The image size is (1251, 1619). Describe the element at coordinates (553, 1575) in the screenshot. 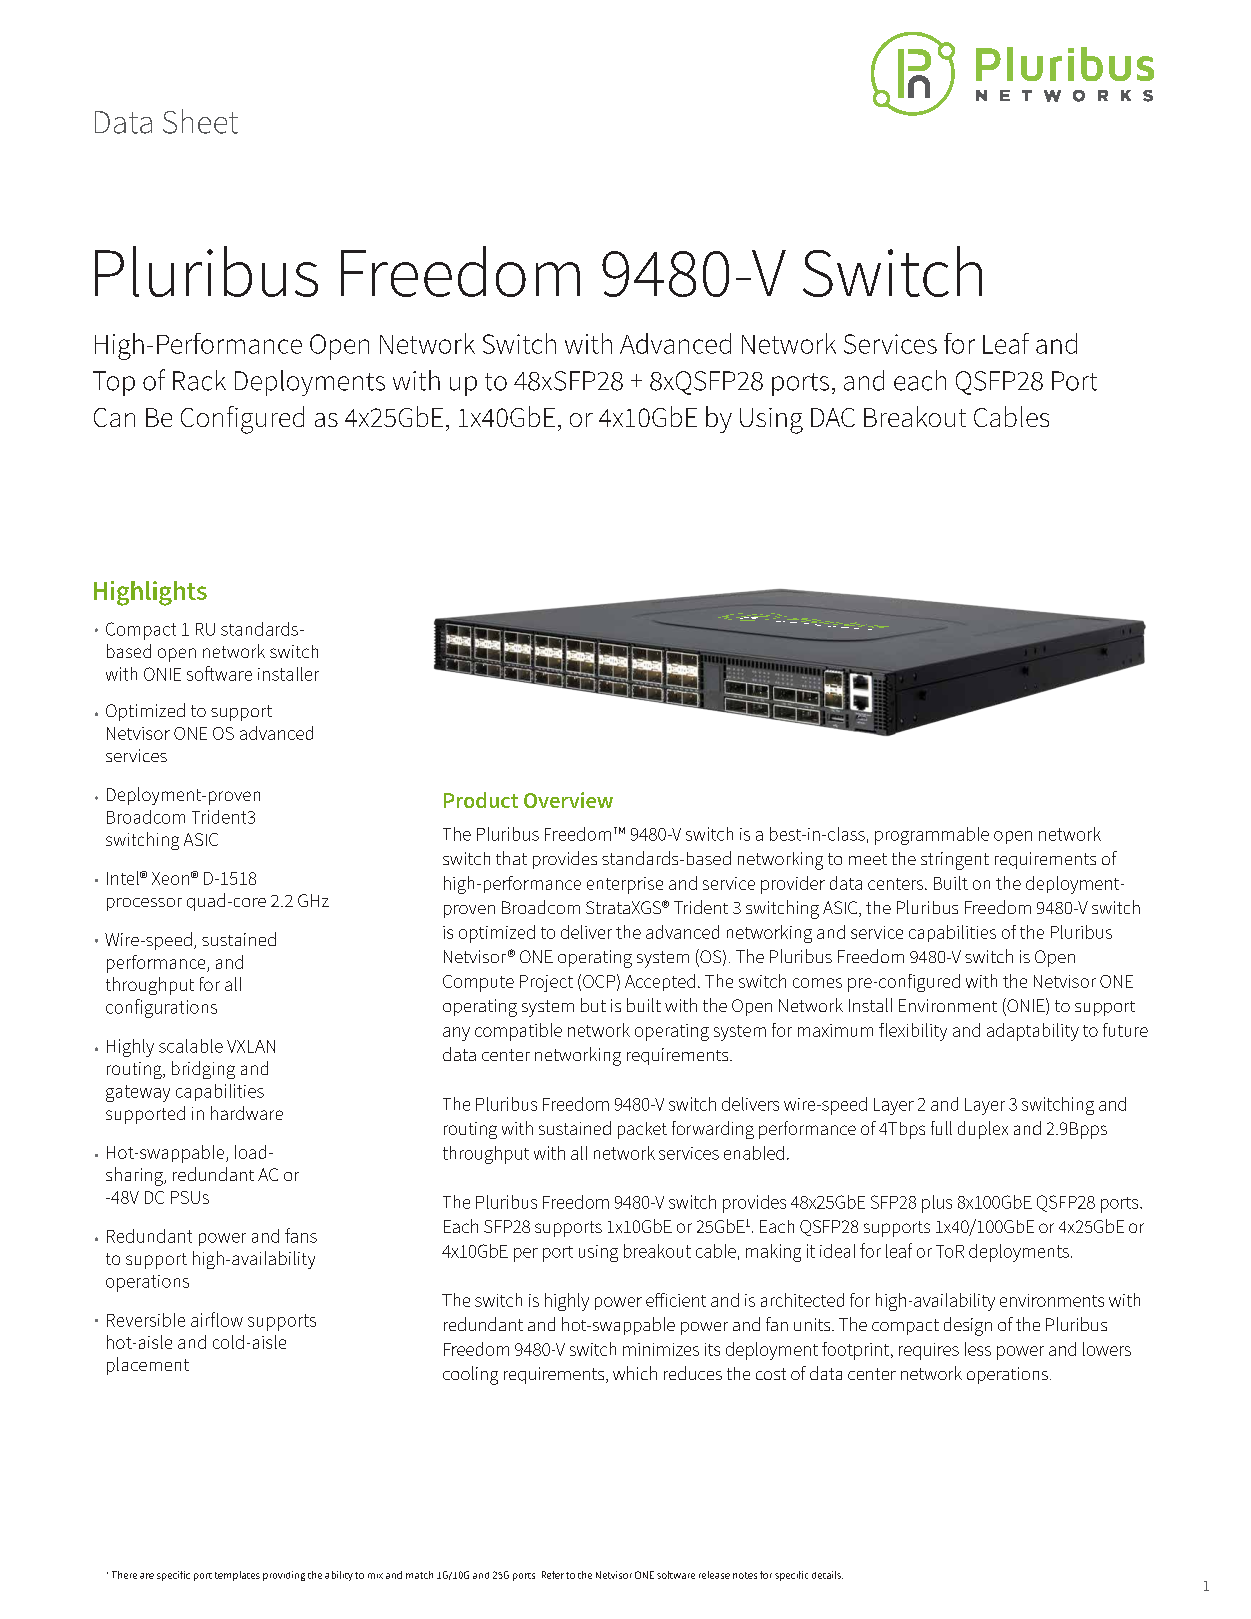

I see `Refer` at that location.
